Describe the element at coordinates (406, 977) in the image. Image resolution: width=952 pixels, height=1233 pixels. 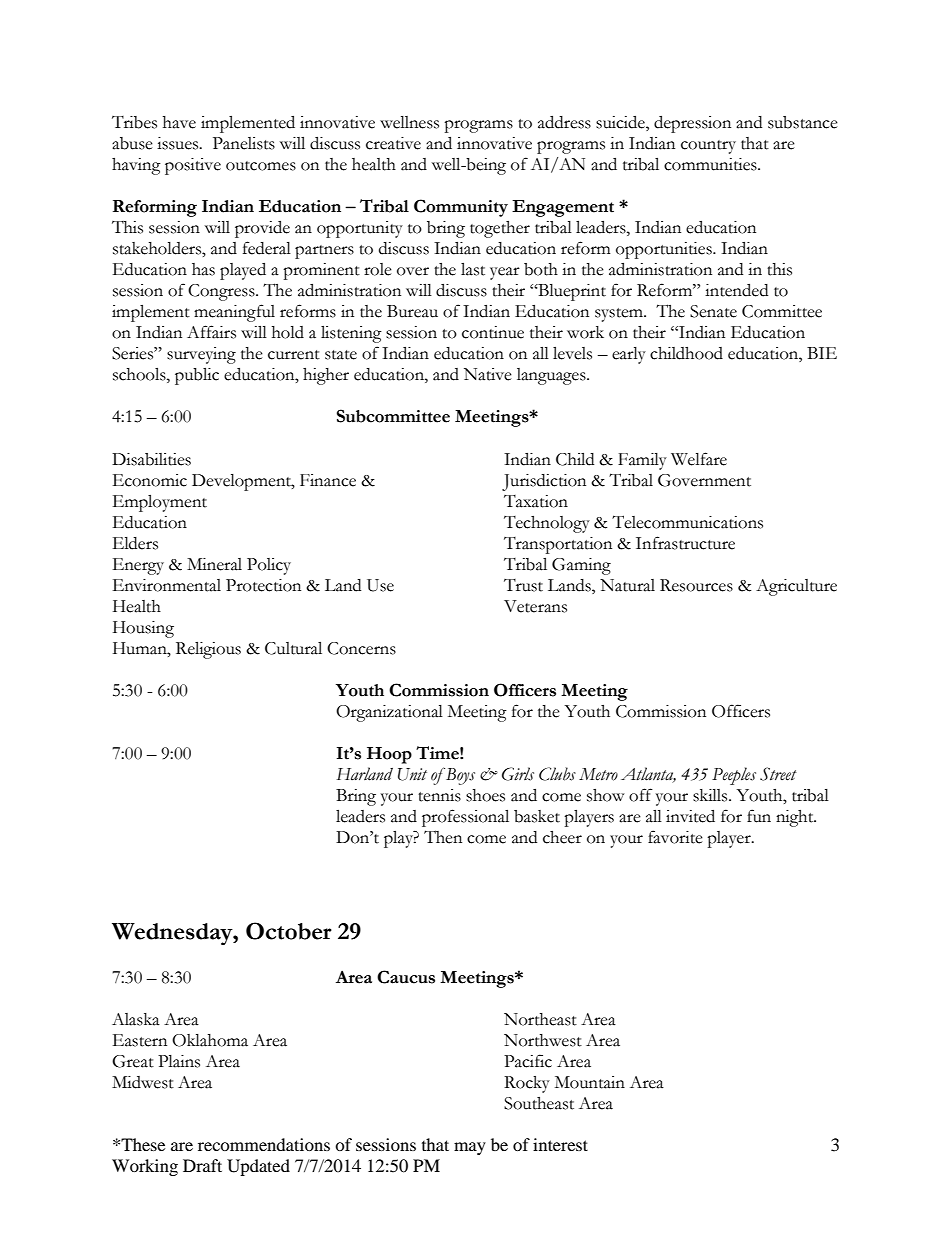
I see `Caucus` at that location.
